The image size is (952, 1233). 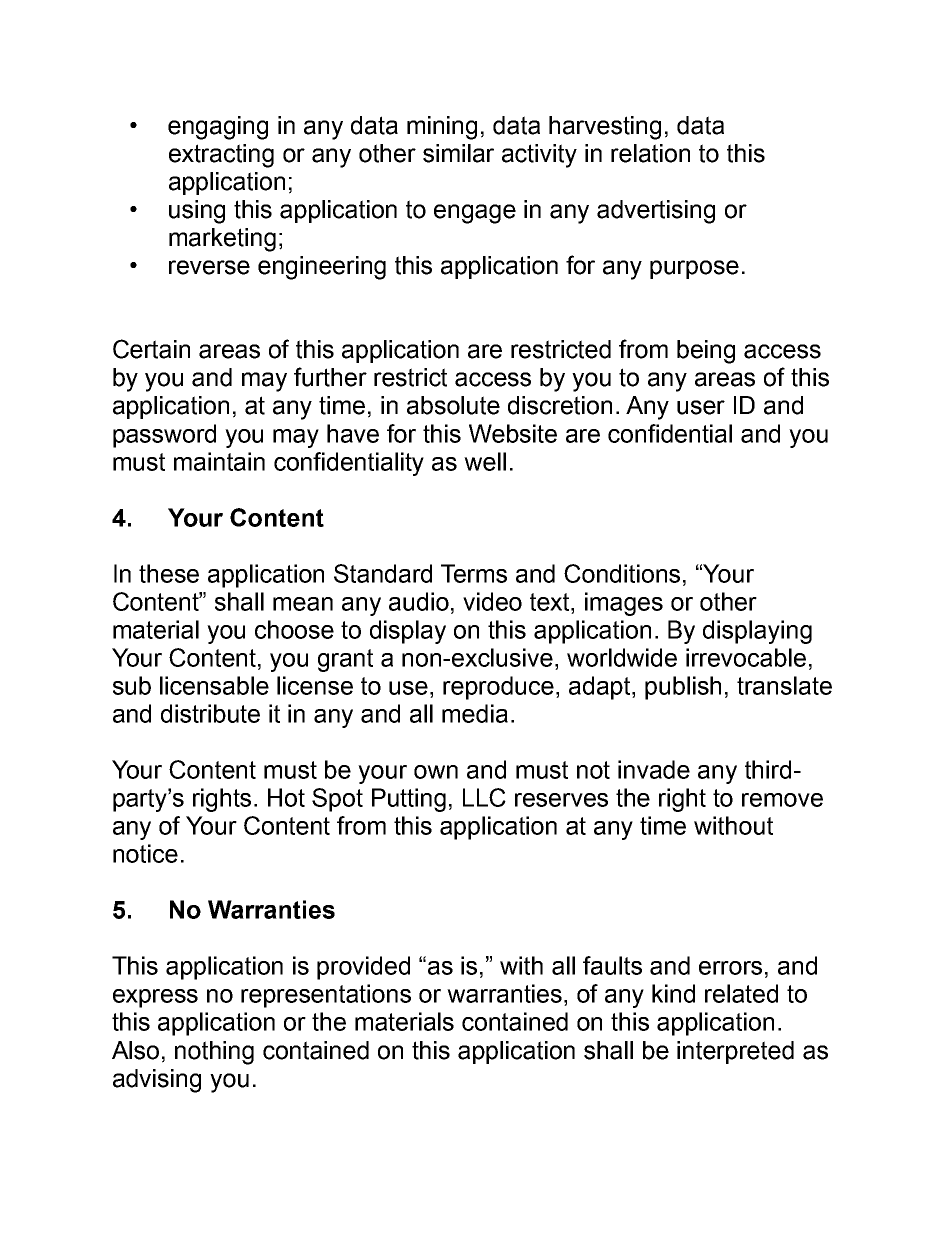 What do you see at coordinates (492, 601) in the image?
I see `video` at bounding box center [492, 601].
